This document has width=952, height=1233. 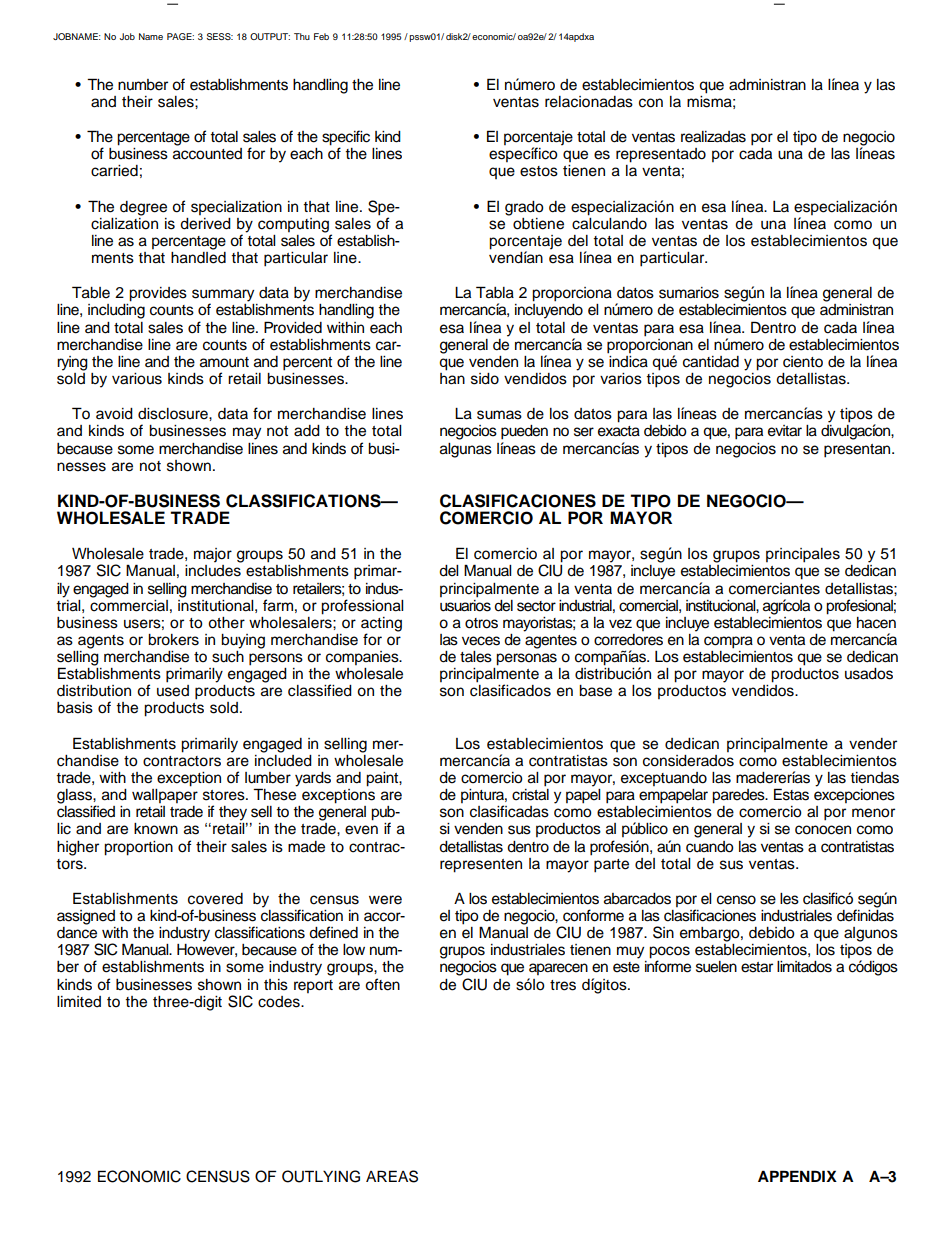 What do you see at coordinates (530, 795) in the document?
I see `cristal` at bounding box center [530, 795].
